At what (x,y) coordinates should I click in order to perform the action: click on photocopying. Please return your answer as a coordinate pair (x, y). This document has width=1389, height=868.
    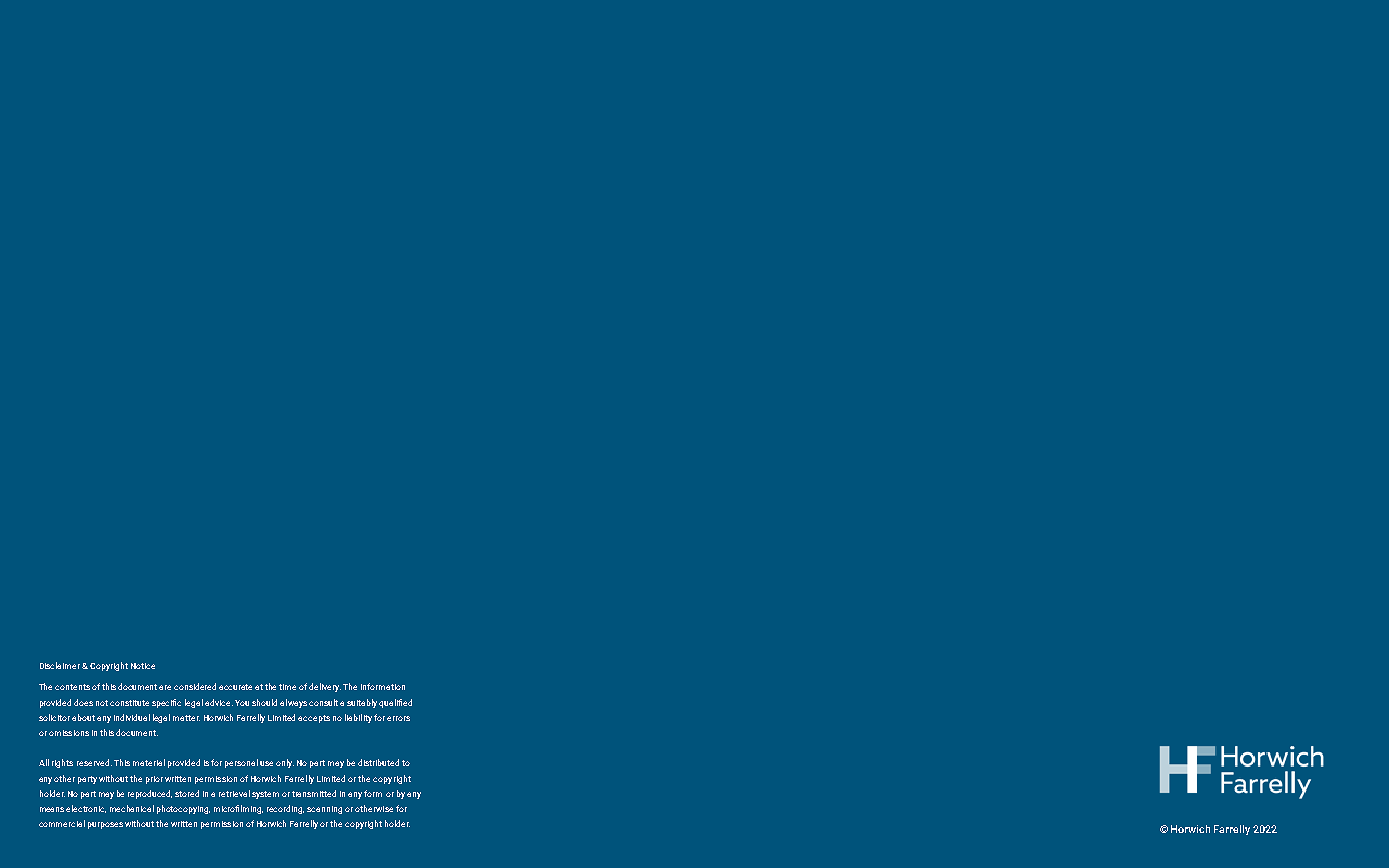
    Looking at the image, I should click on (183, 809).
